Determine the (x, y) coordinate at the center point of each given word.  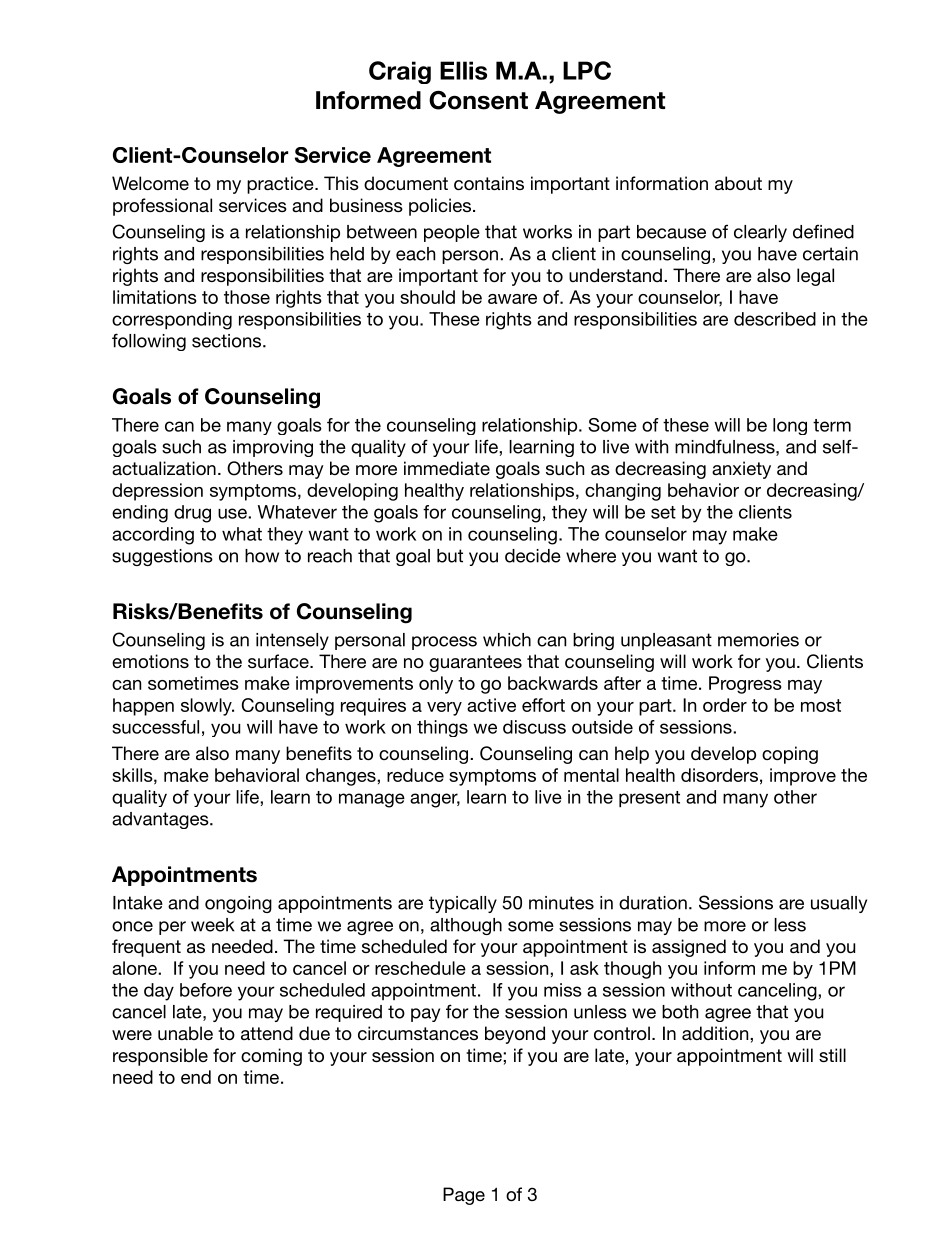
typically (463, 904)
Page (464, 1196)
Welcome (150, 183)
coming (271, 1057)
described (775, 319)
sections (228, 341)
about (738, 183)
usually (839, 904)
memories (758, 640)
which (507, 640)
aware (512, 299)
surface (279, 661)
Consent (478, 100)
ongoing (238, 904)
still (832, 1055)
